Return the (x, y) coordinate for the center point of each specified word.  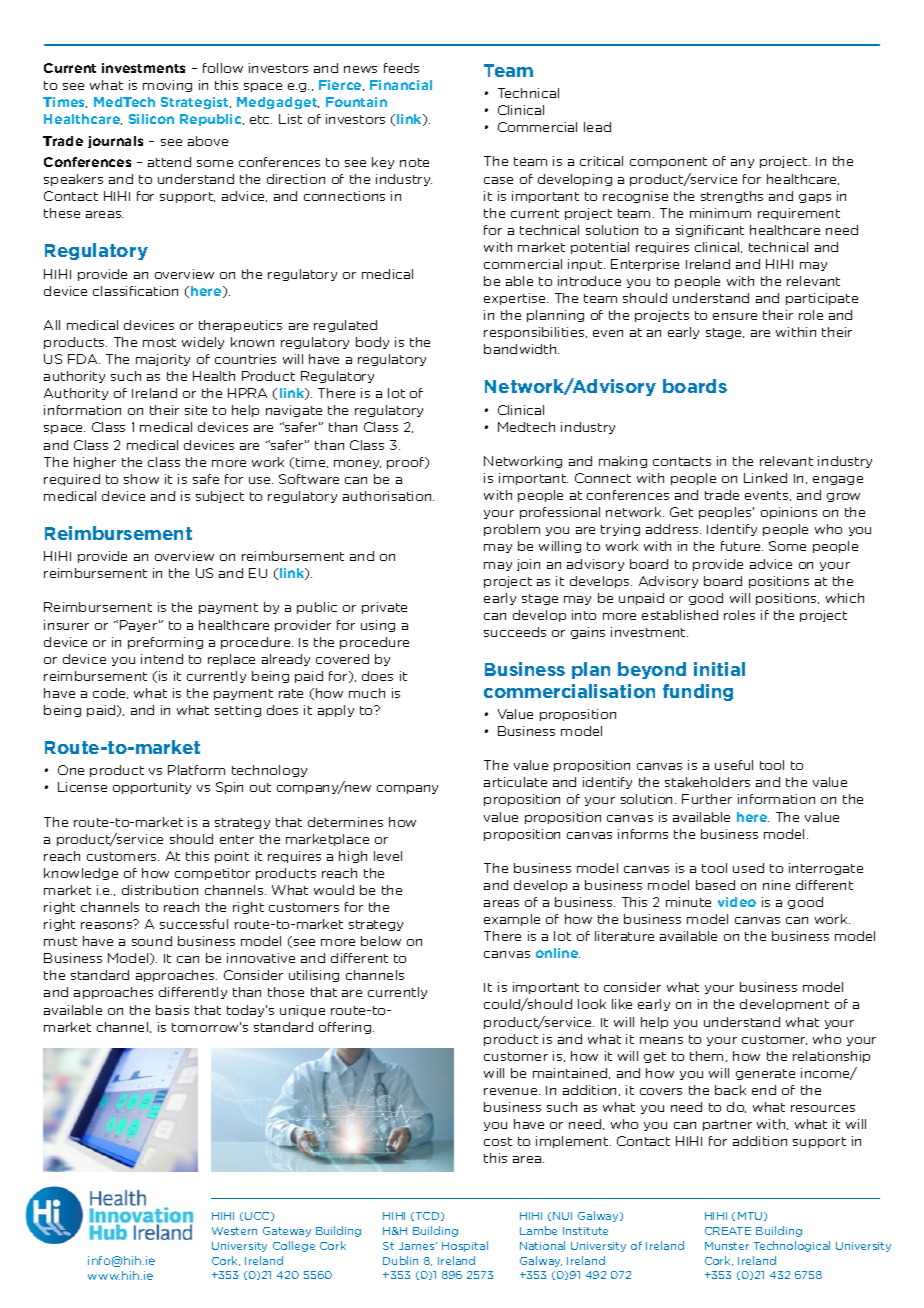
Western (234, 1231)
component (668, 162)
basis (172, 1010)
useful (734, 765)
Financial (401, 85)
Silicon (151, 119)
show (141, 479)
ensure (735, 316)
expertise (516, 299)
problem (512, 530)
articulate (515, 782)
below (381, 941)
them (708, 1056)
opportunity (152, 788)
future (742, 546)
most (159, 342)
